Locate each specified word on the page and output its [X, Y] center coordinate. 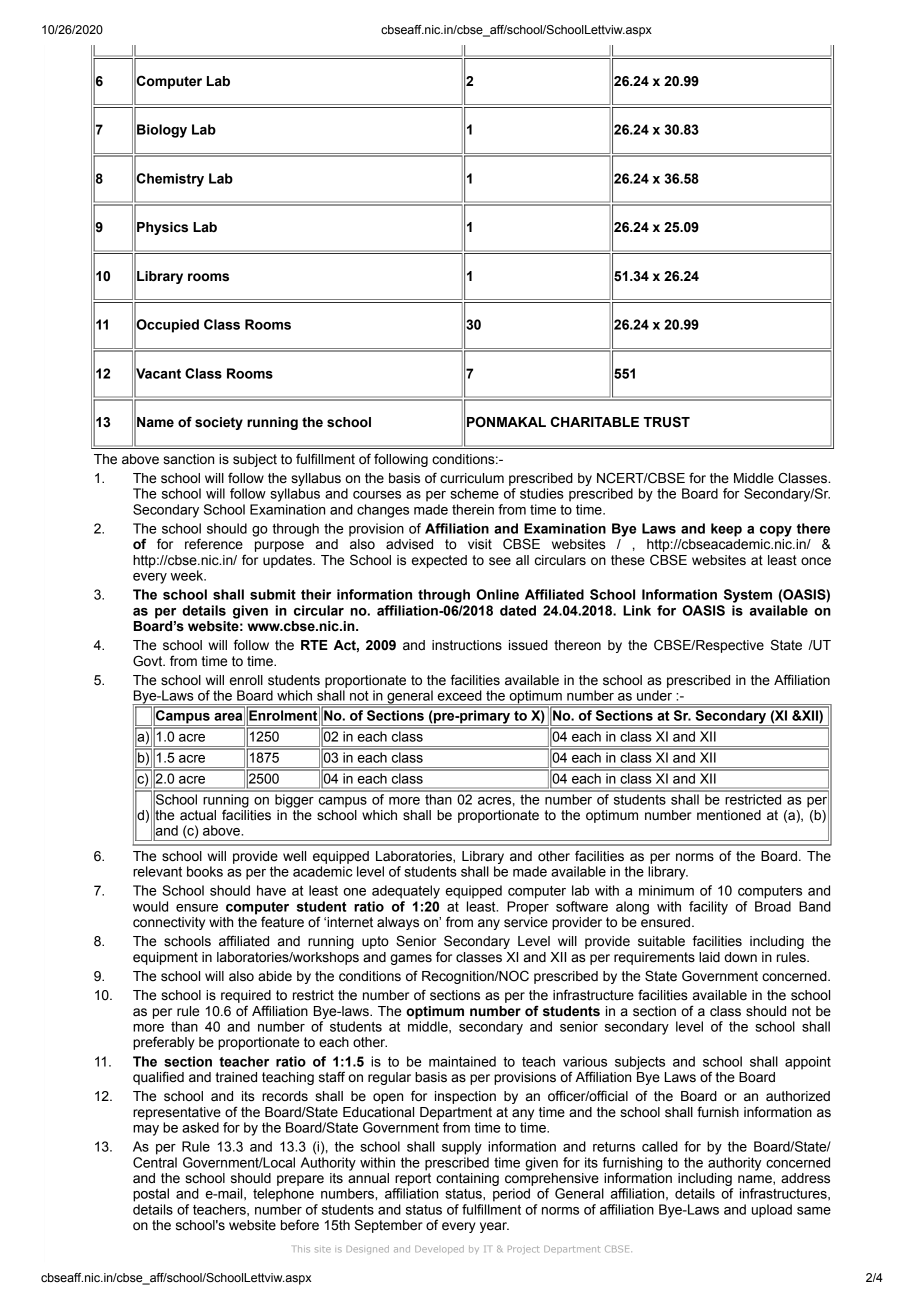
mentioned [729, 815]
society [219, 423]
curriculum [472, 478]
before [300, 1225]
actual [198, 815]
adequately [406, 892]
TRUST [666, 422]
